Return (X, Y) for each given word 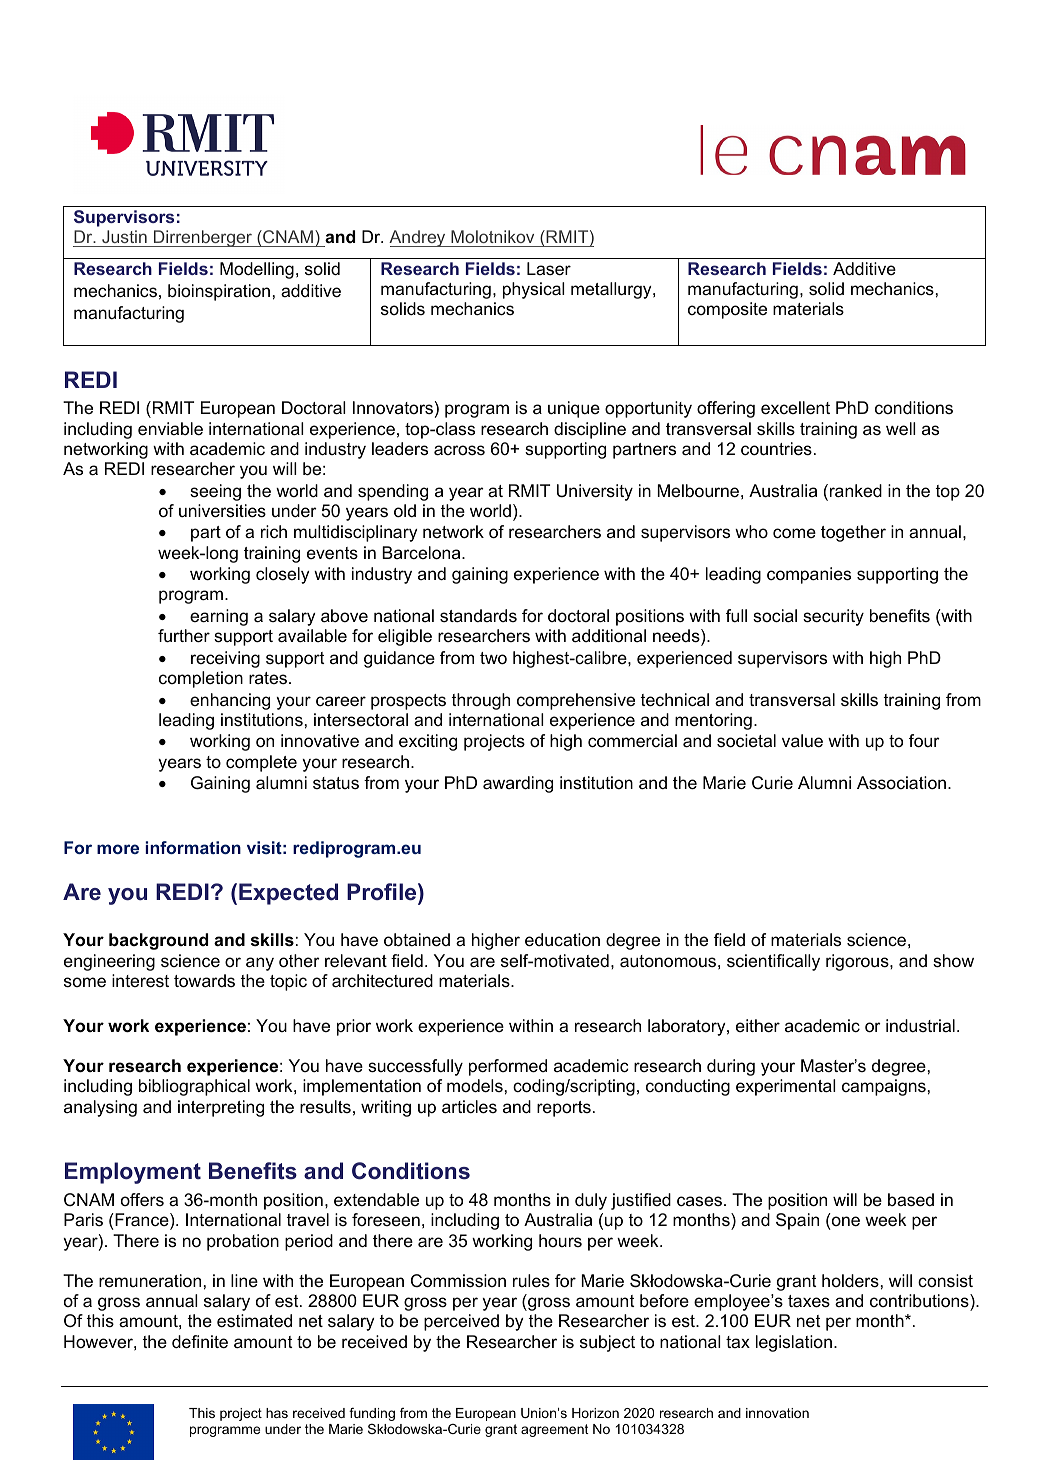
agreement (555, 1430)
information (193, 847)
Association (901, 782)
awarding (518, 784)
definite (200, 1342)
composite (727, 310)
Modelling (257, 270)
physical (533, 290)
